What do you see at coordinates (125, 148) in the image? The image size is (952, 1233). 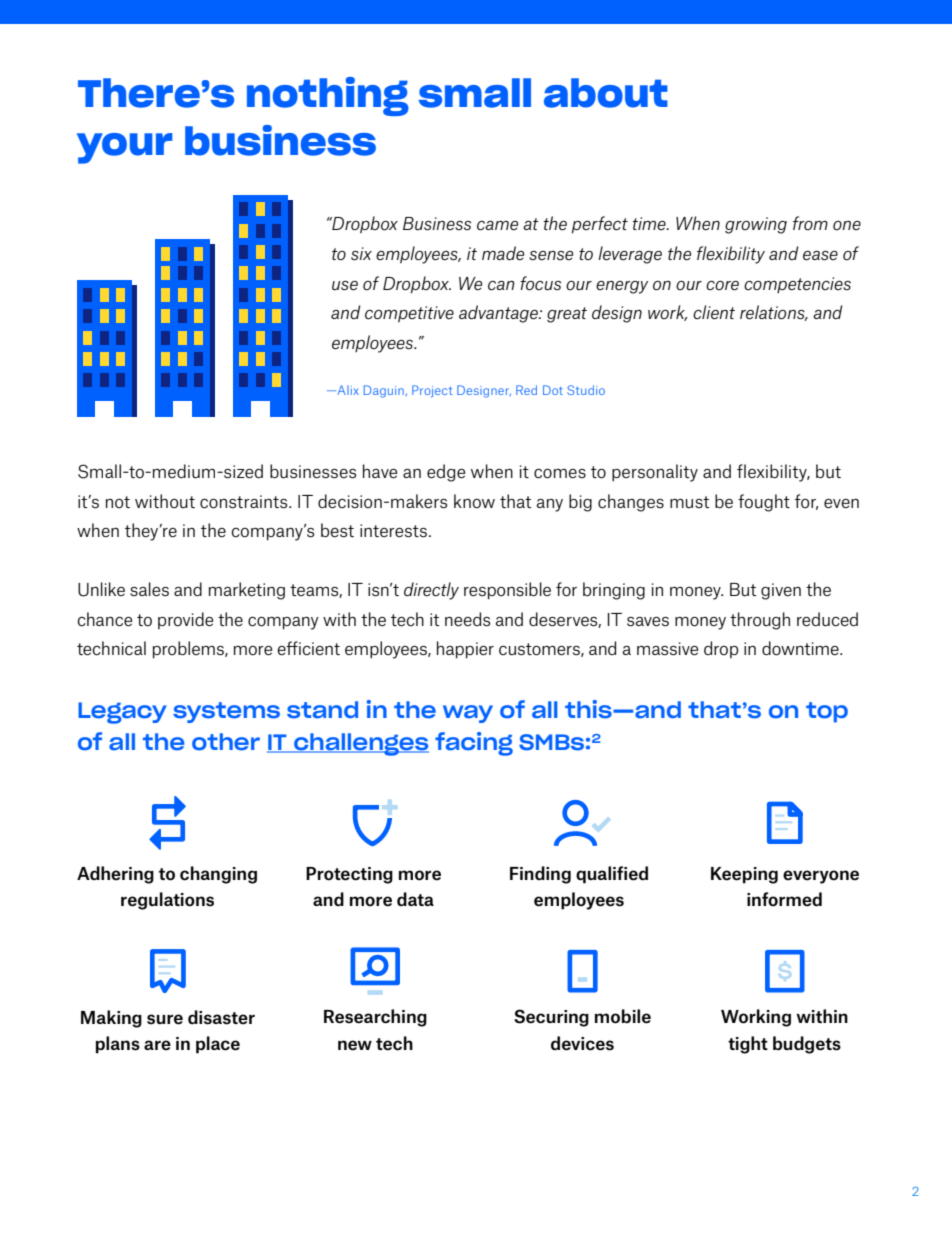 I see `your` at bounding box center [125, 148].
